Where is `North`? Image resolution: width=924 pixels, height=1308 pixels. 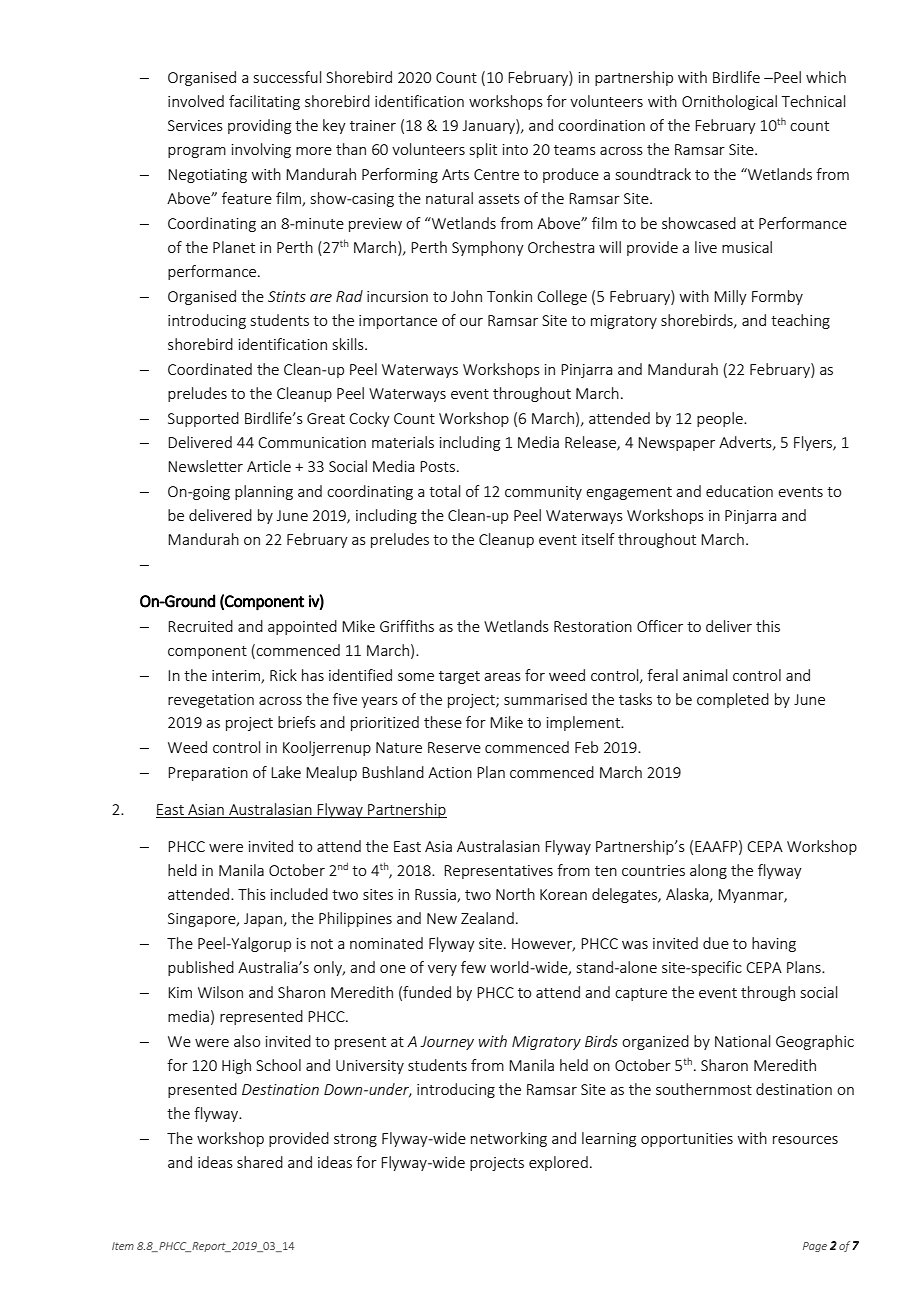
North is located at coordinates (515, 894).
